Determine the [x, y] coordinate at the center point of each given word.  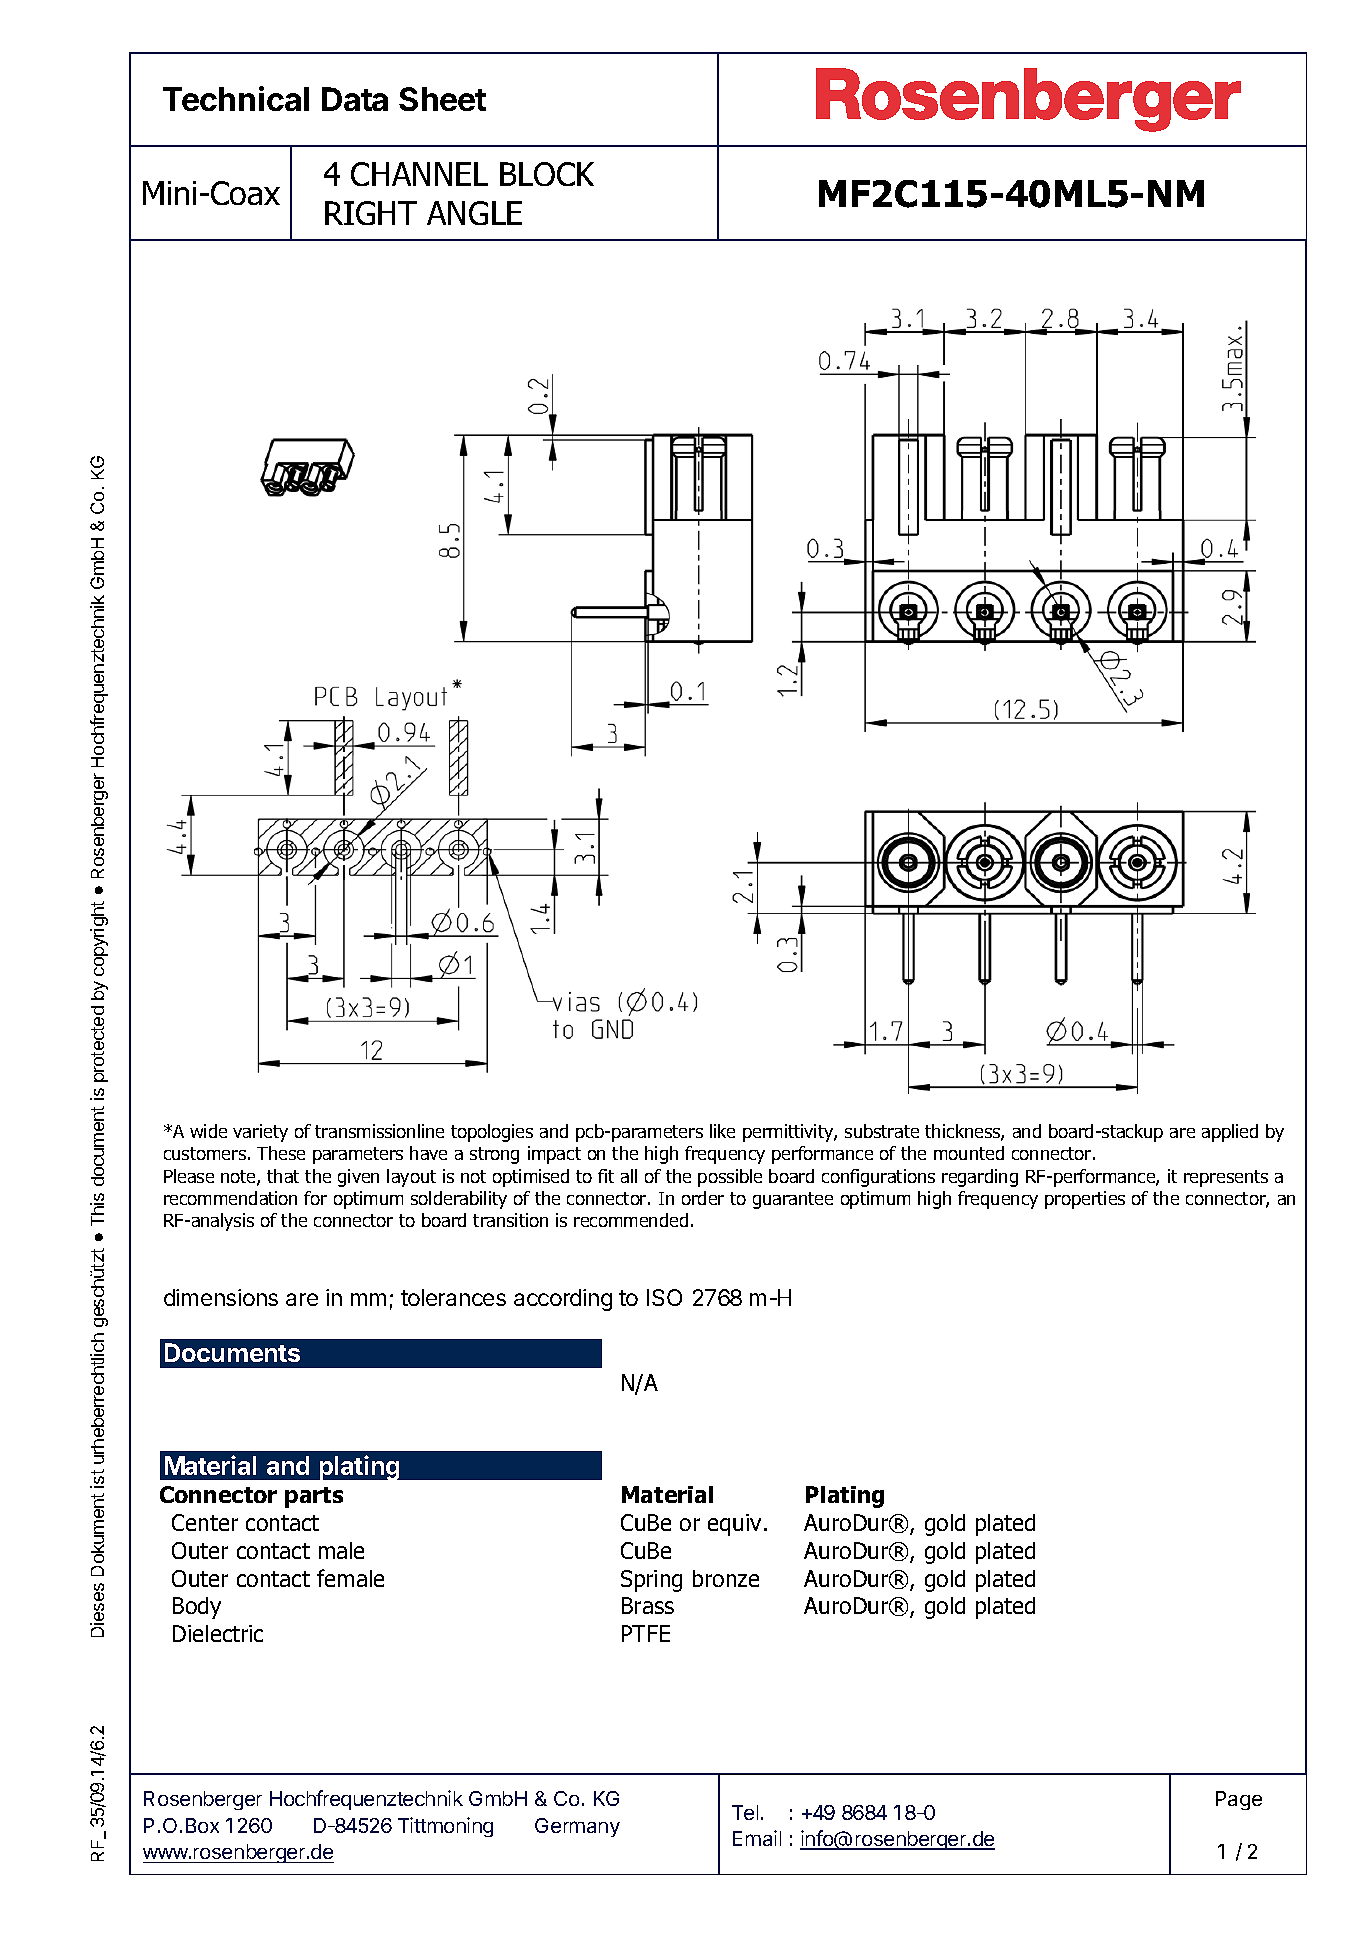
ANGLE [474, 213]
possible [730, 1178]
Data [355, 99]
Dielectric [218, 1633]
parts [314, 1497]
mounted [969, 1153]
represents [1226, 1178]
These [281, 1153]
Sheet [442, 99]
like [722, 1131]
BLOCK [547, 174]
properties [1085, 1200]
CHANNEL [419, 174]
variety [260, 1133]
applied [1230, 1133]
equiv [734, 1525]
